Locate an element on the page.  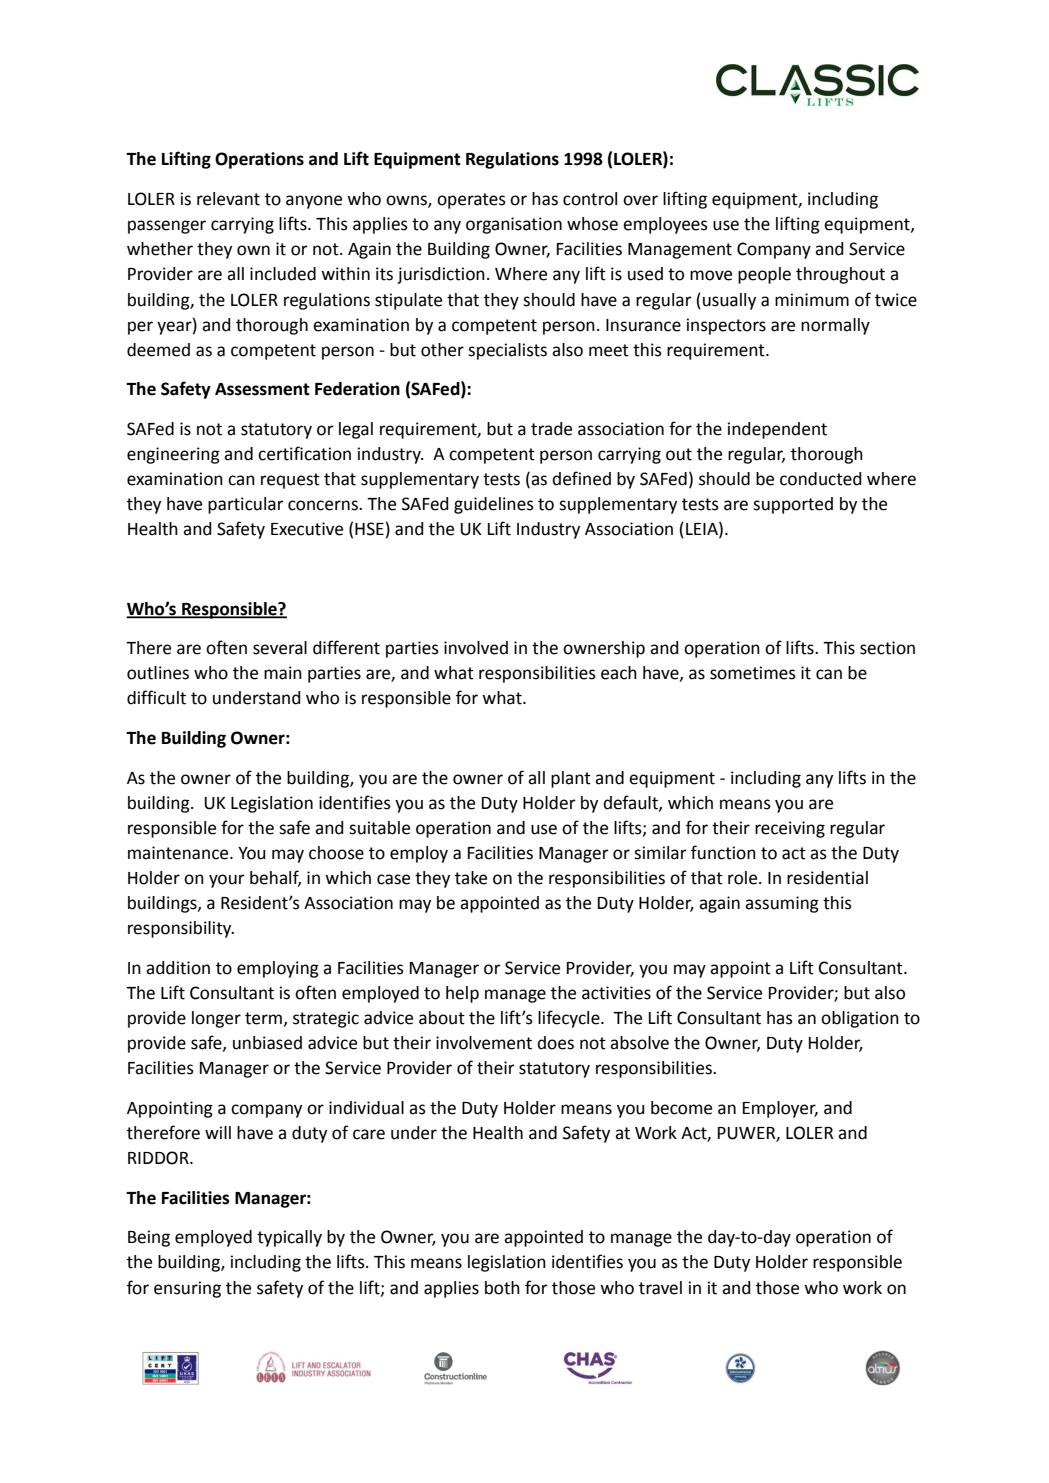
throughout is located at coordinates (840, 275).
